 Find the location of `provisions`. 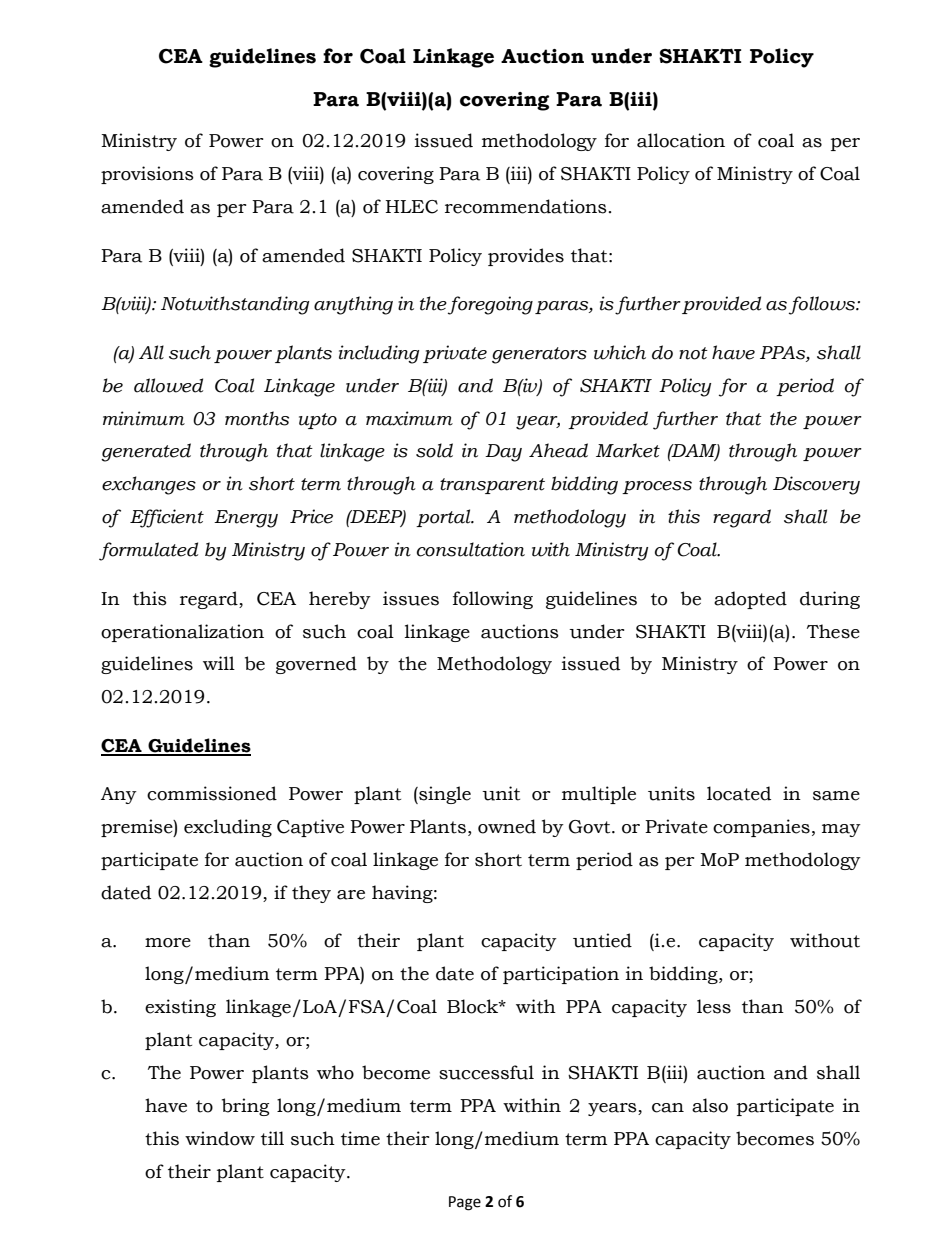

provisions is located at coordinates (147, 175).
